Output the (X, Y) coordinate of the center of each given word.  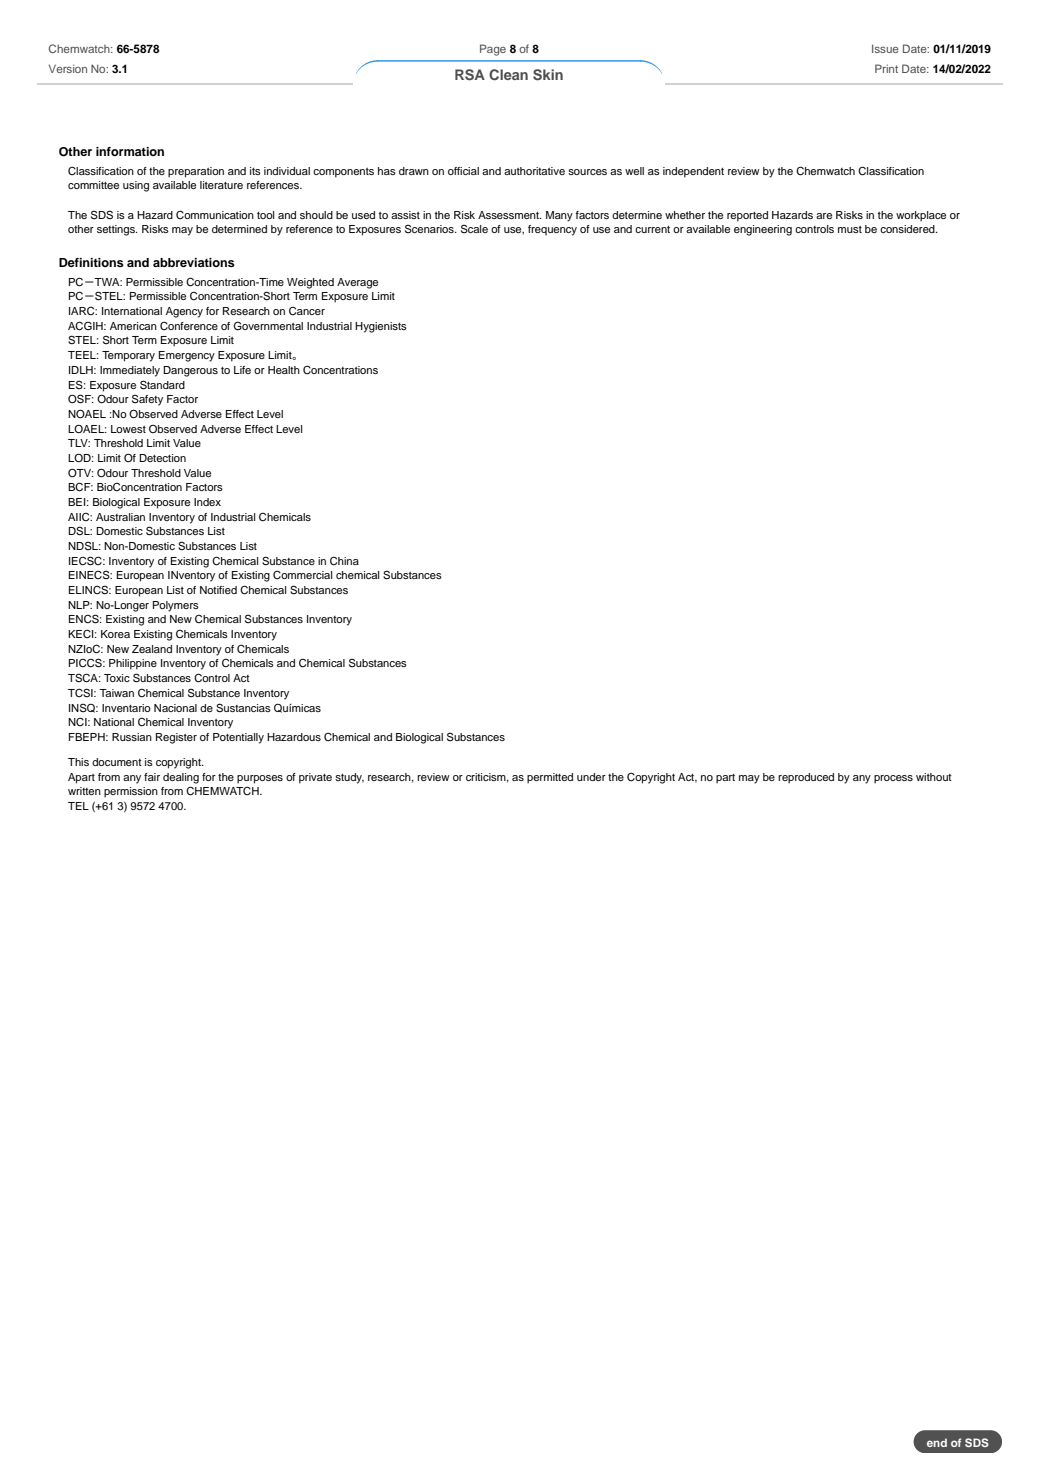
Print (886, 68)
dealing (181, 778)
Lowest (128, 429)
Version (68, 68)
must (850, 229)
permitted (550, 778)
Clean (508, 75)
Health (284, 370)
